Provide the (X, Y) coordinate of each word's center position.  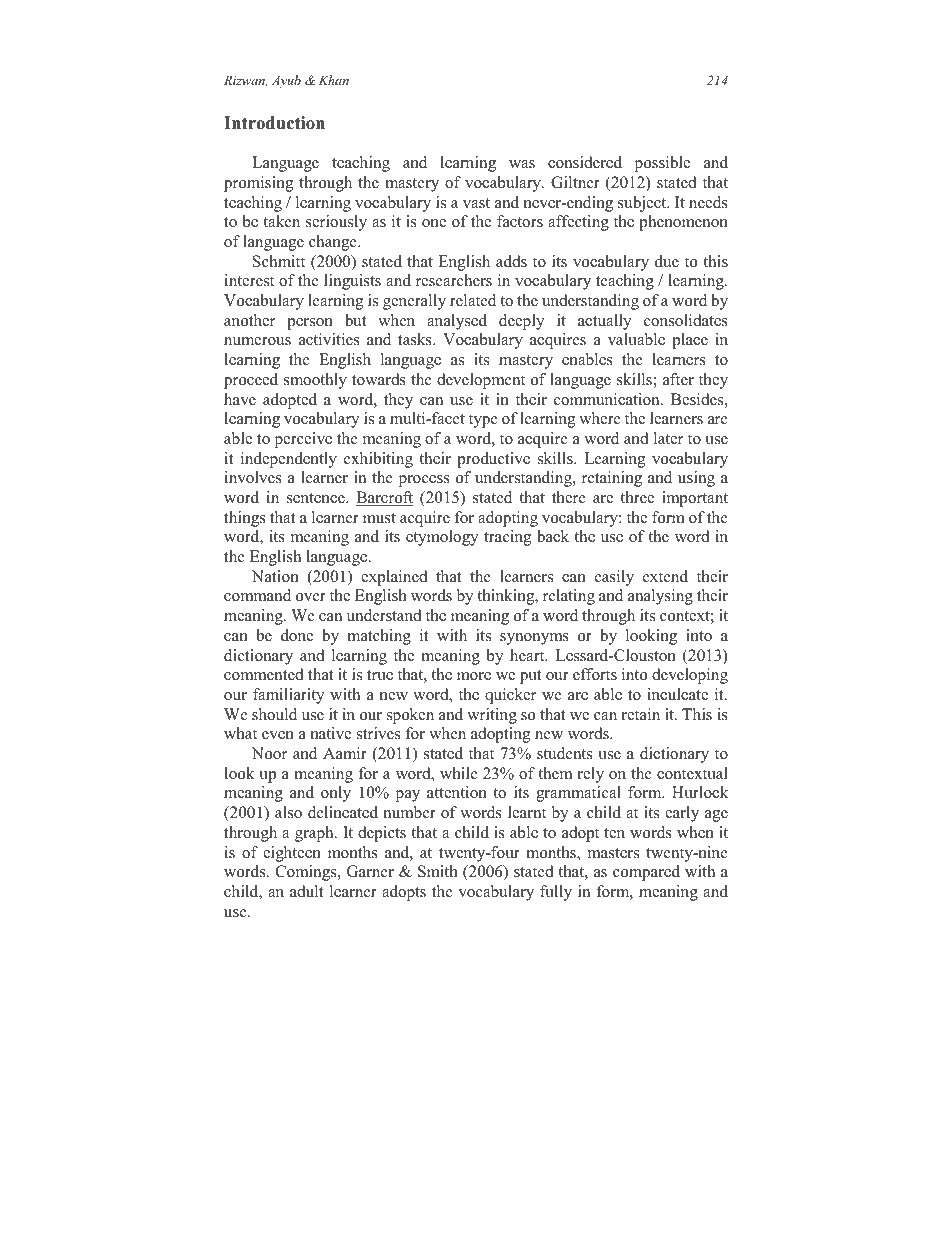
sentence (317, 498)
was (522, 164)
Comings (307, 873)
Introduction (274, 123)
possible (662, 164)
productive (493, 460)
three (637, 497)
